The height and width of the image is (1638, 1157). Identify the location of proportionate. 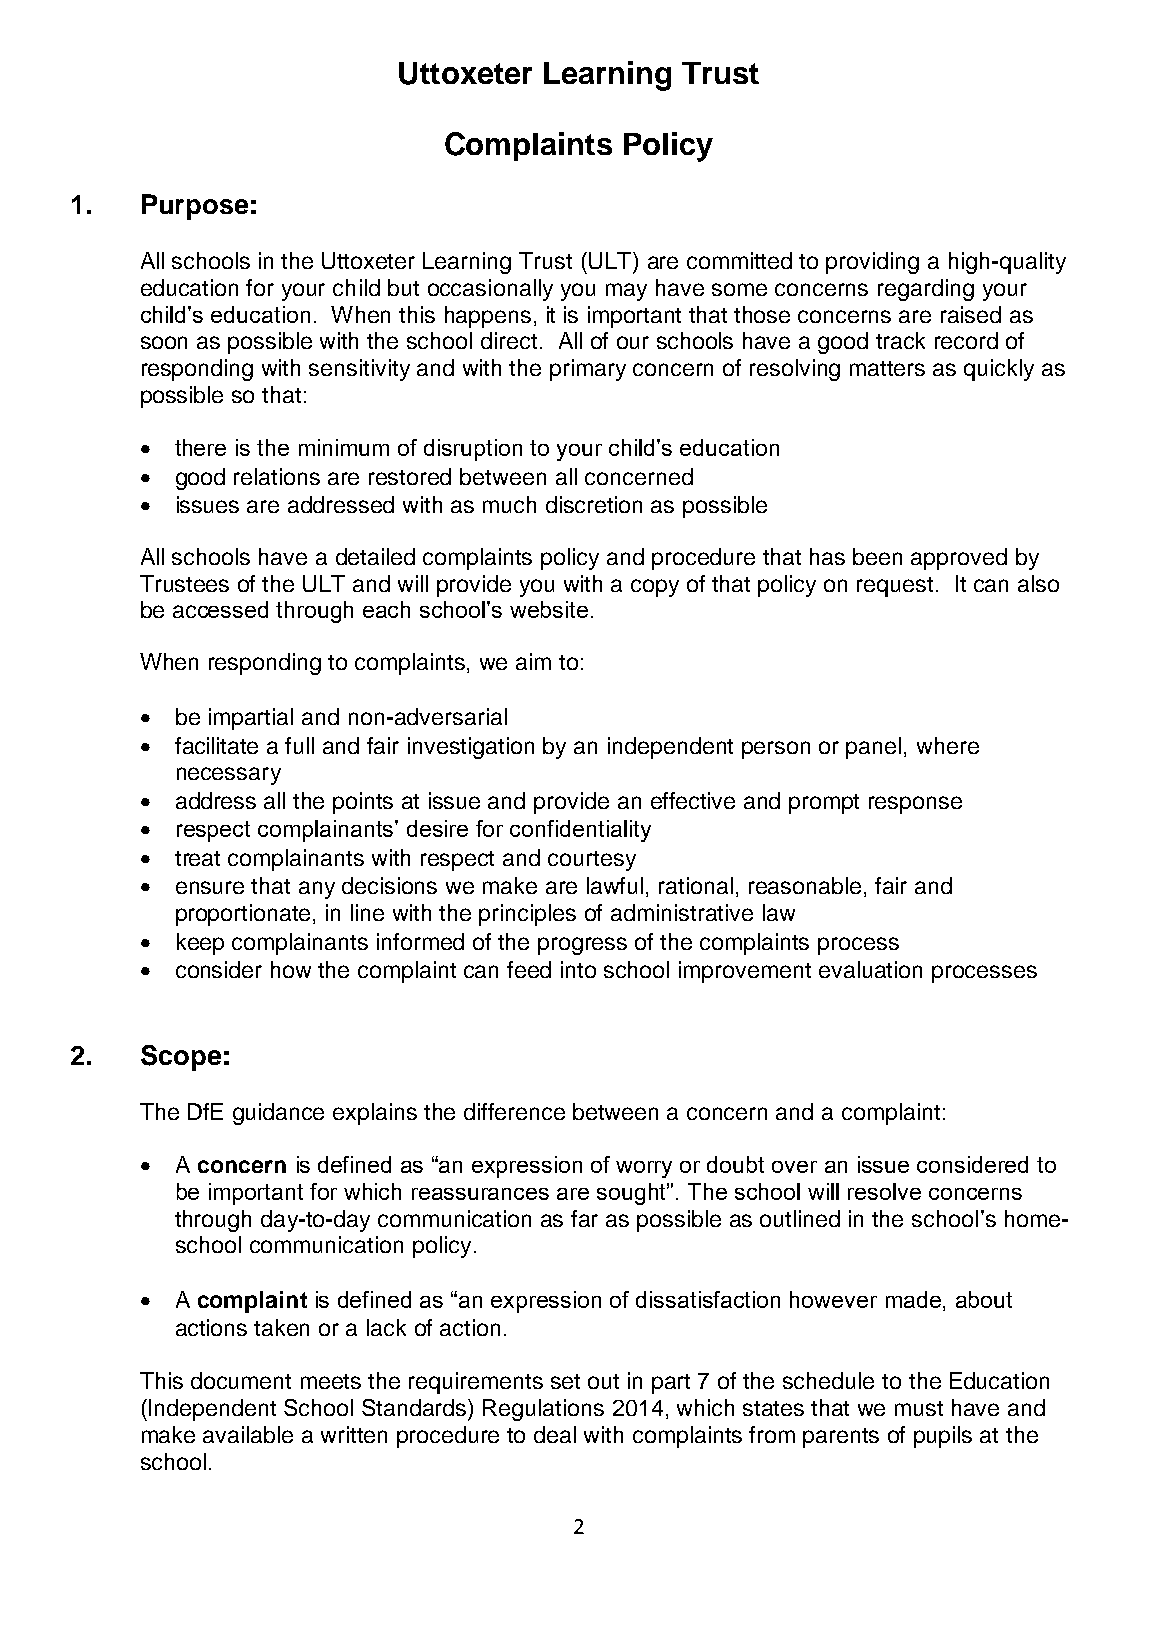
(245, 915).
